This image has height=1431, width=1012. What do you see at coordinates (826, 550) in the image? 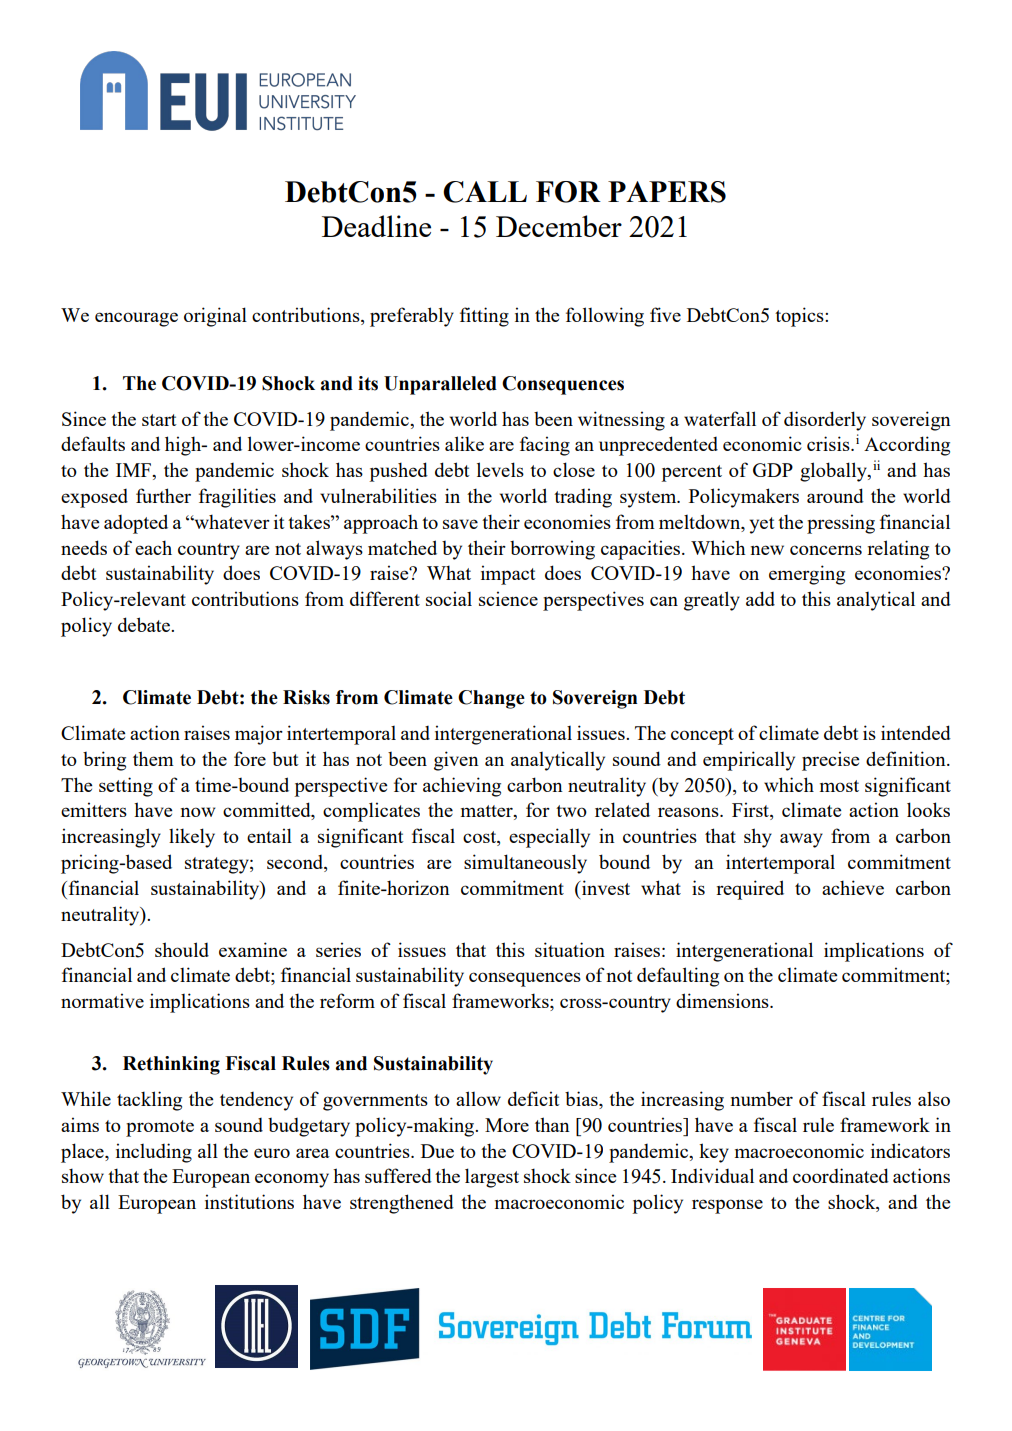
I see `concerns` at bounding box center [826, 550].
